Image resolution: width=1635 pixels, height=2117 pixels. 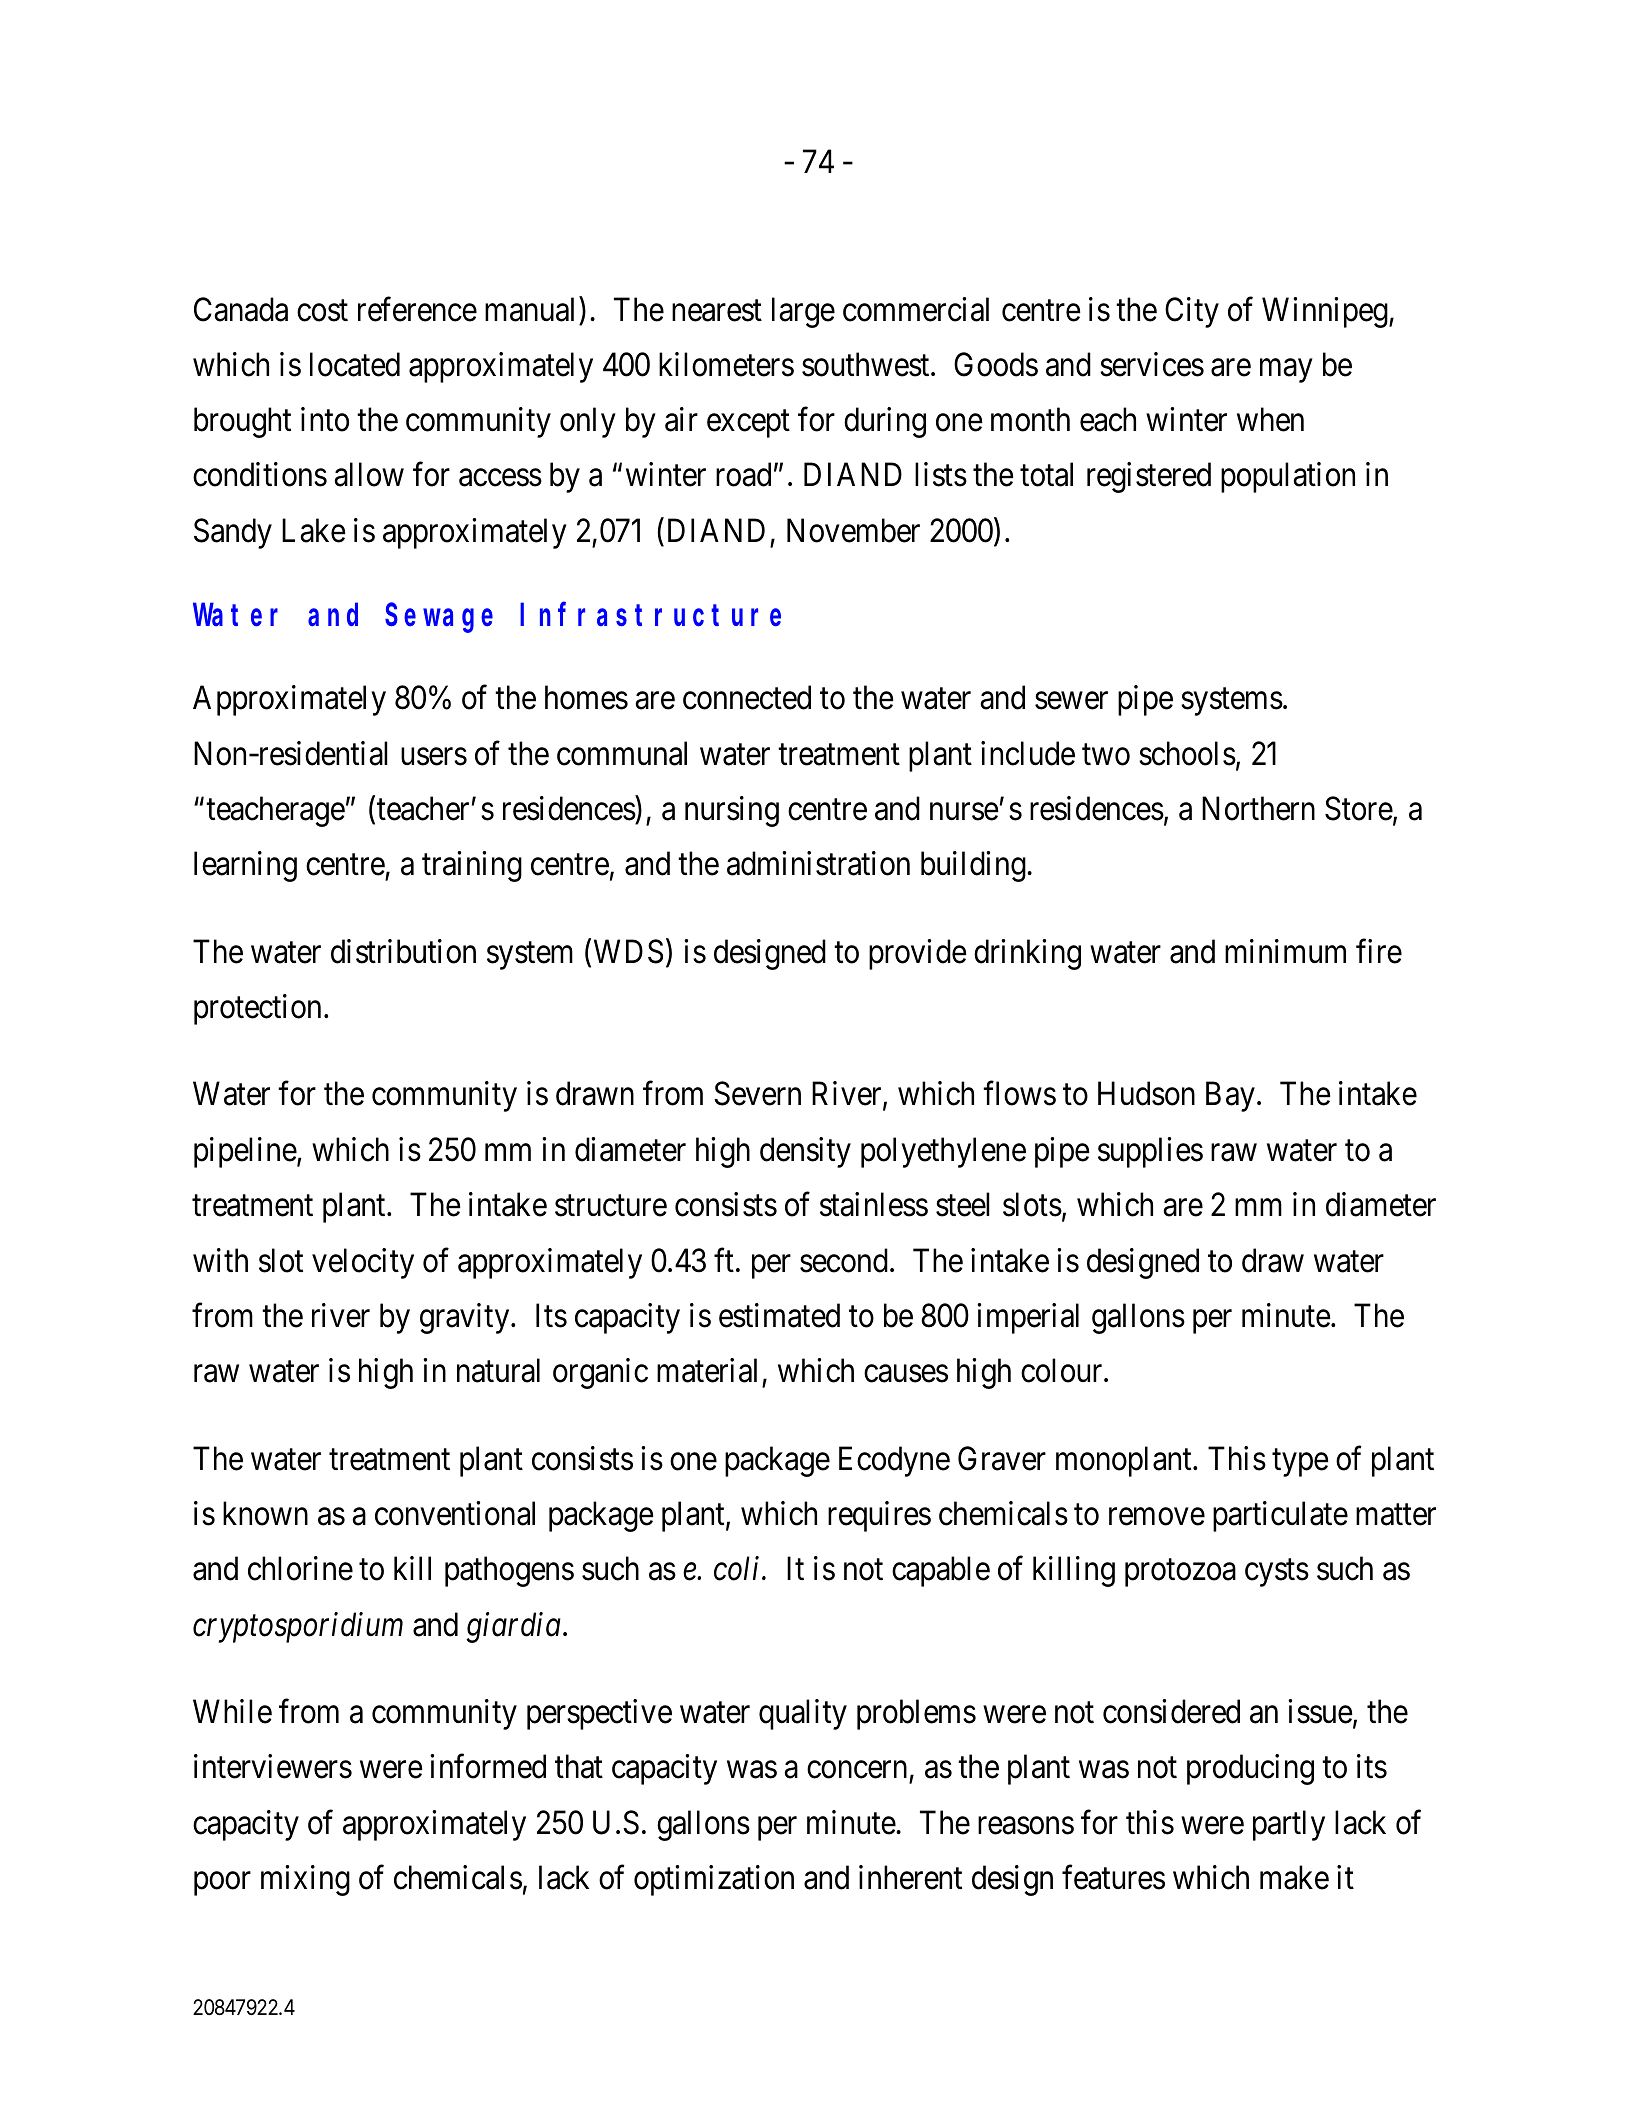 What do you see at coordinates (305, 1880) in the image?
I see `mixing` at bounding box center [305, 1880].
